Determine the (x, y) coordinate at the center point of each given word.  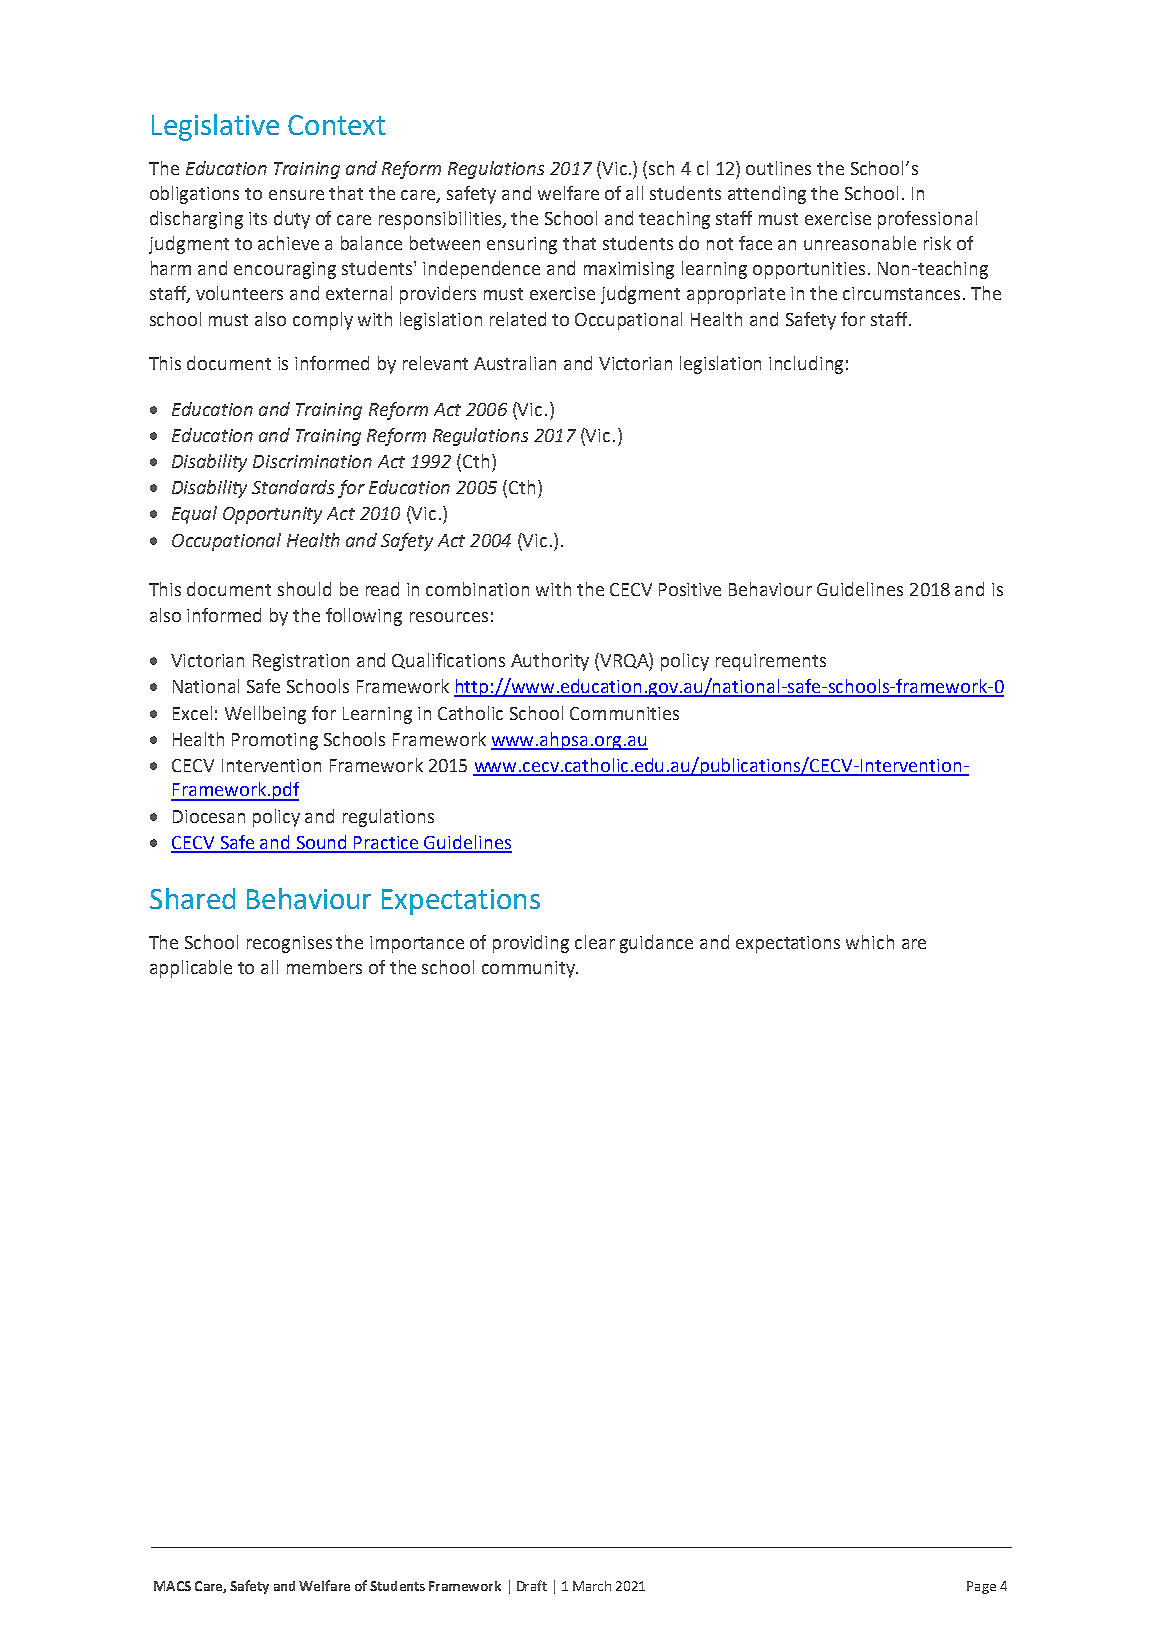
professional (927, 220)
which (870, 942)
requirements (771, 662)
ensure (296, 195)
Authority (550, 662)
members (324, 967)
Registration (301, 662)
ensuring (522, 245)
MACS (172, 1586)
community (530, 969)
